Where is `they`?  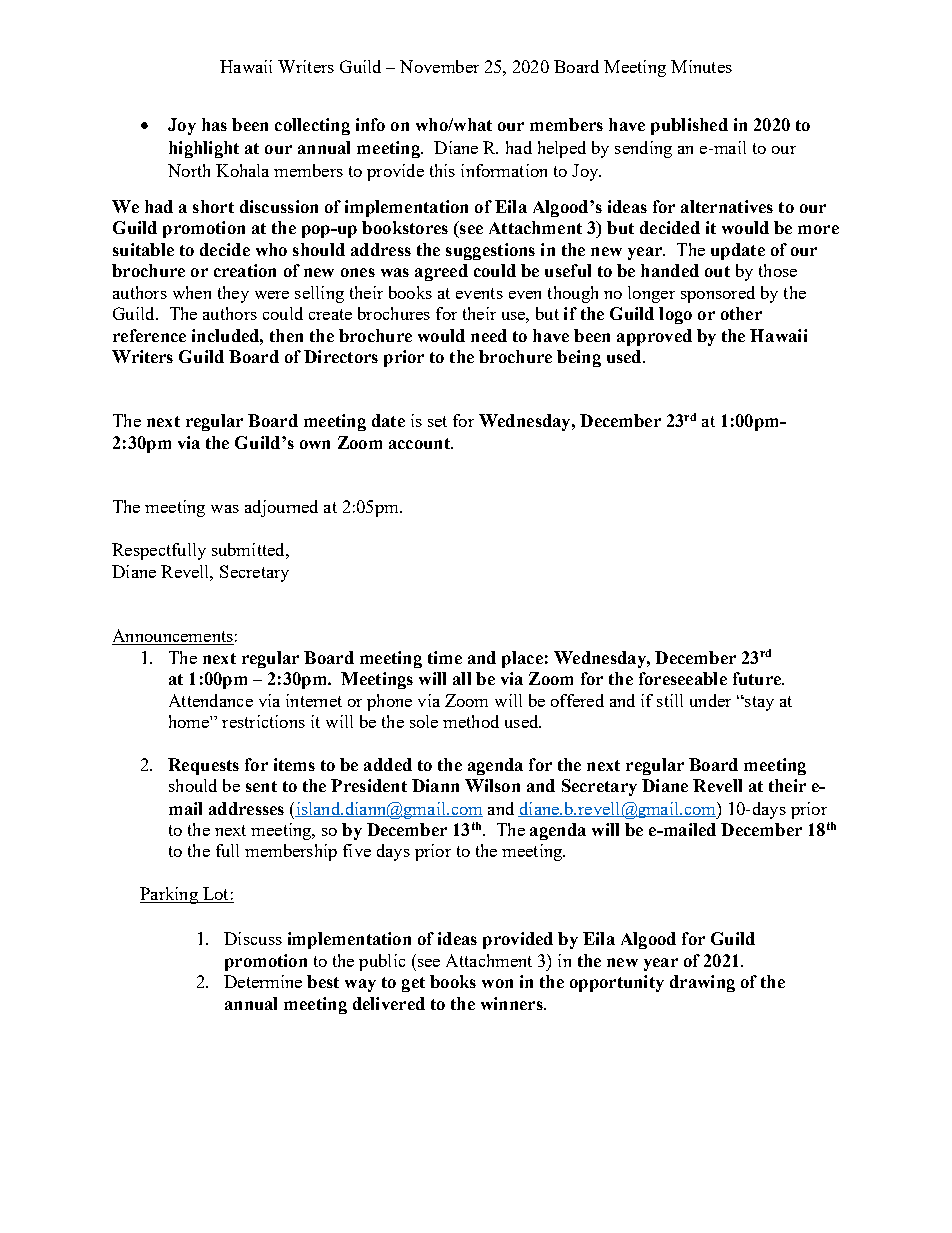 they is located at coordinates (233, 294).
